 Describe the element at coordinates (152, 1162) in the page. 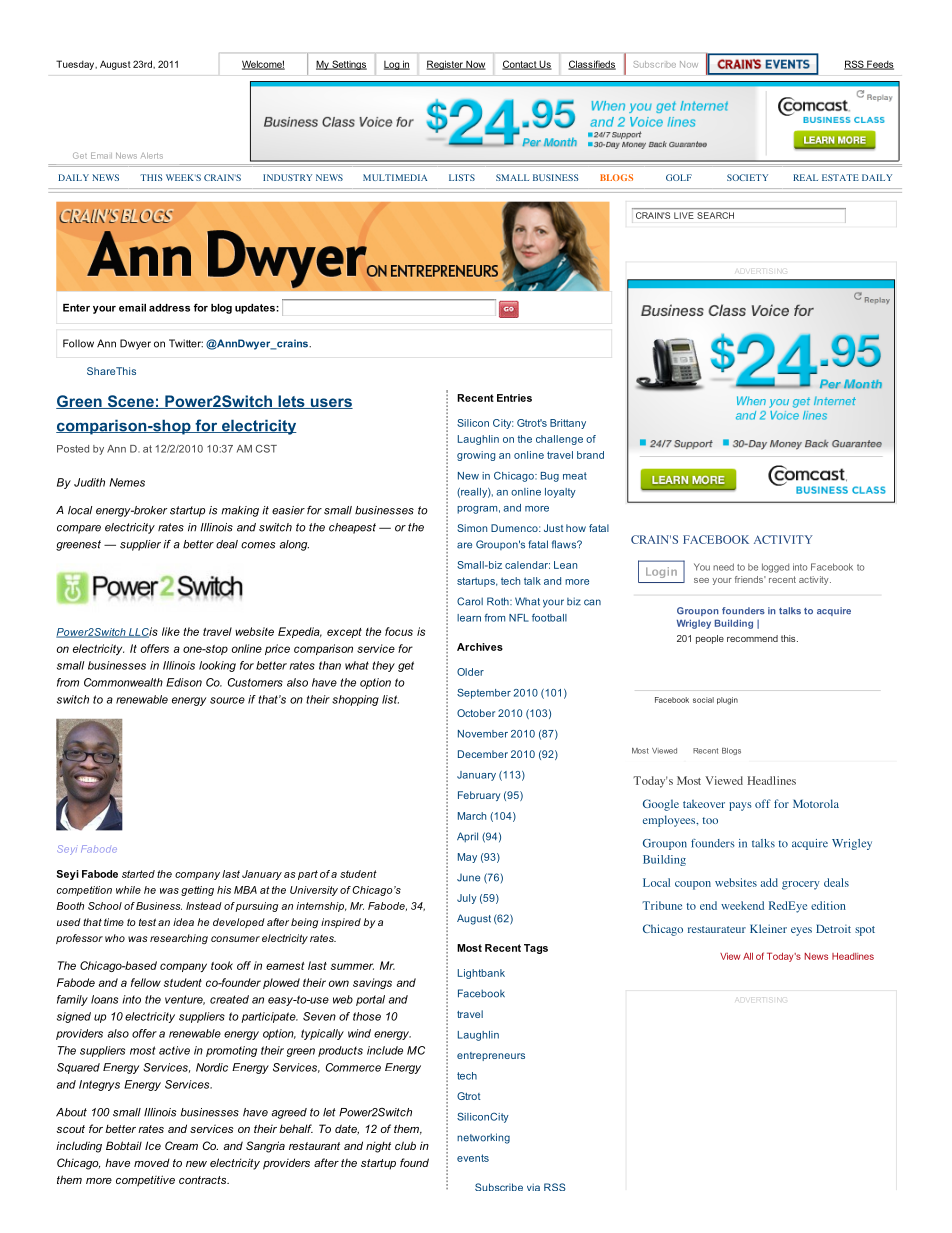

I see `moved` at that location.
